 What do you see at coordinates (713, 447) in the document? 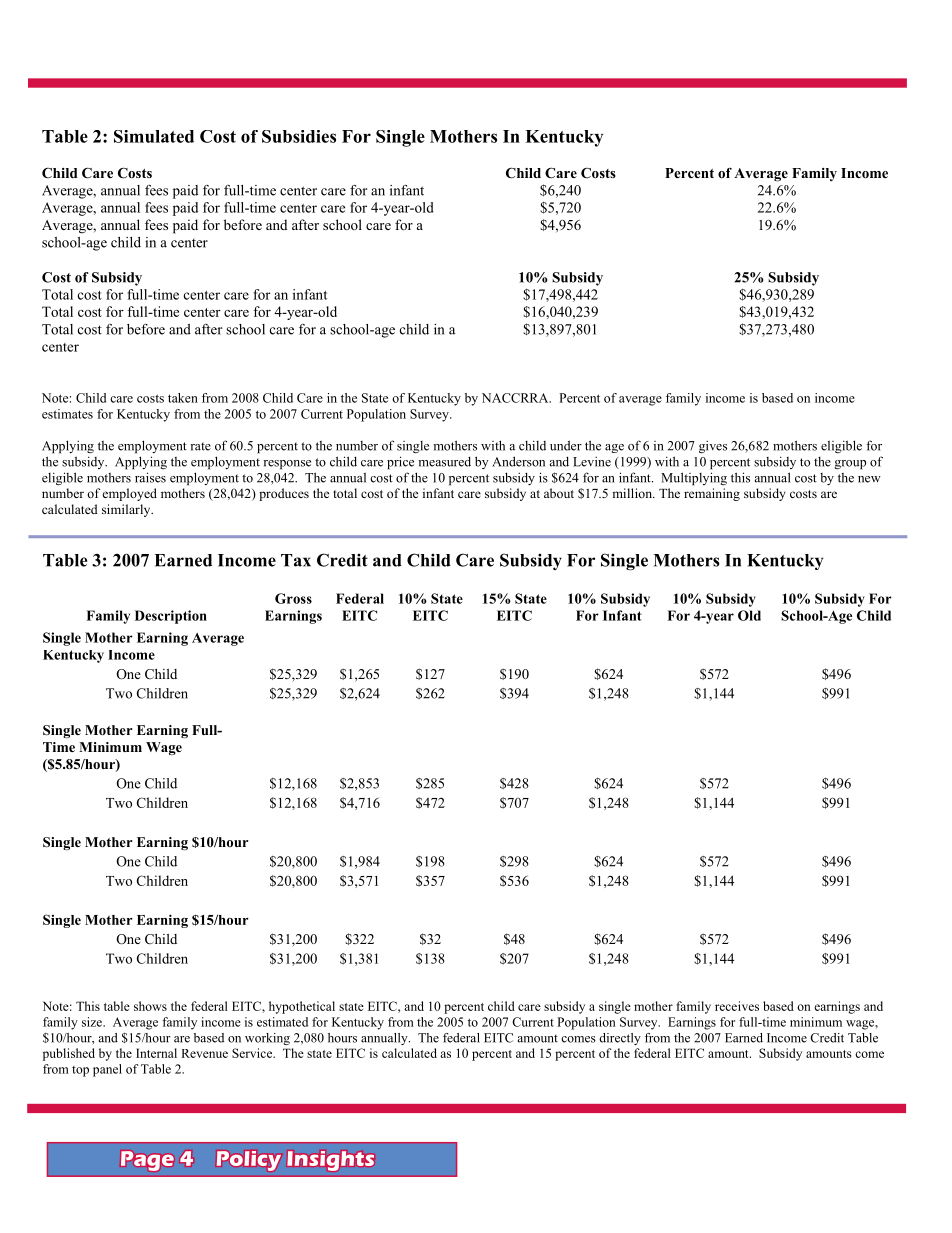
I see `gives` at bounding box center [713, 447].
